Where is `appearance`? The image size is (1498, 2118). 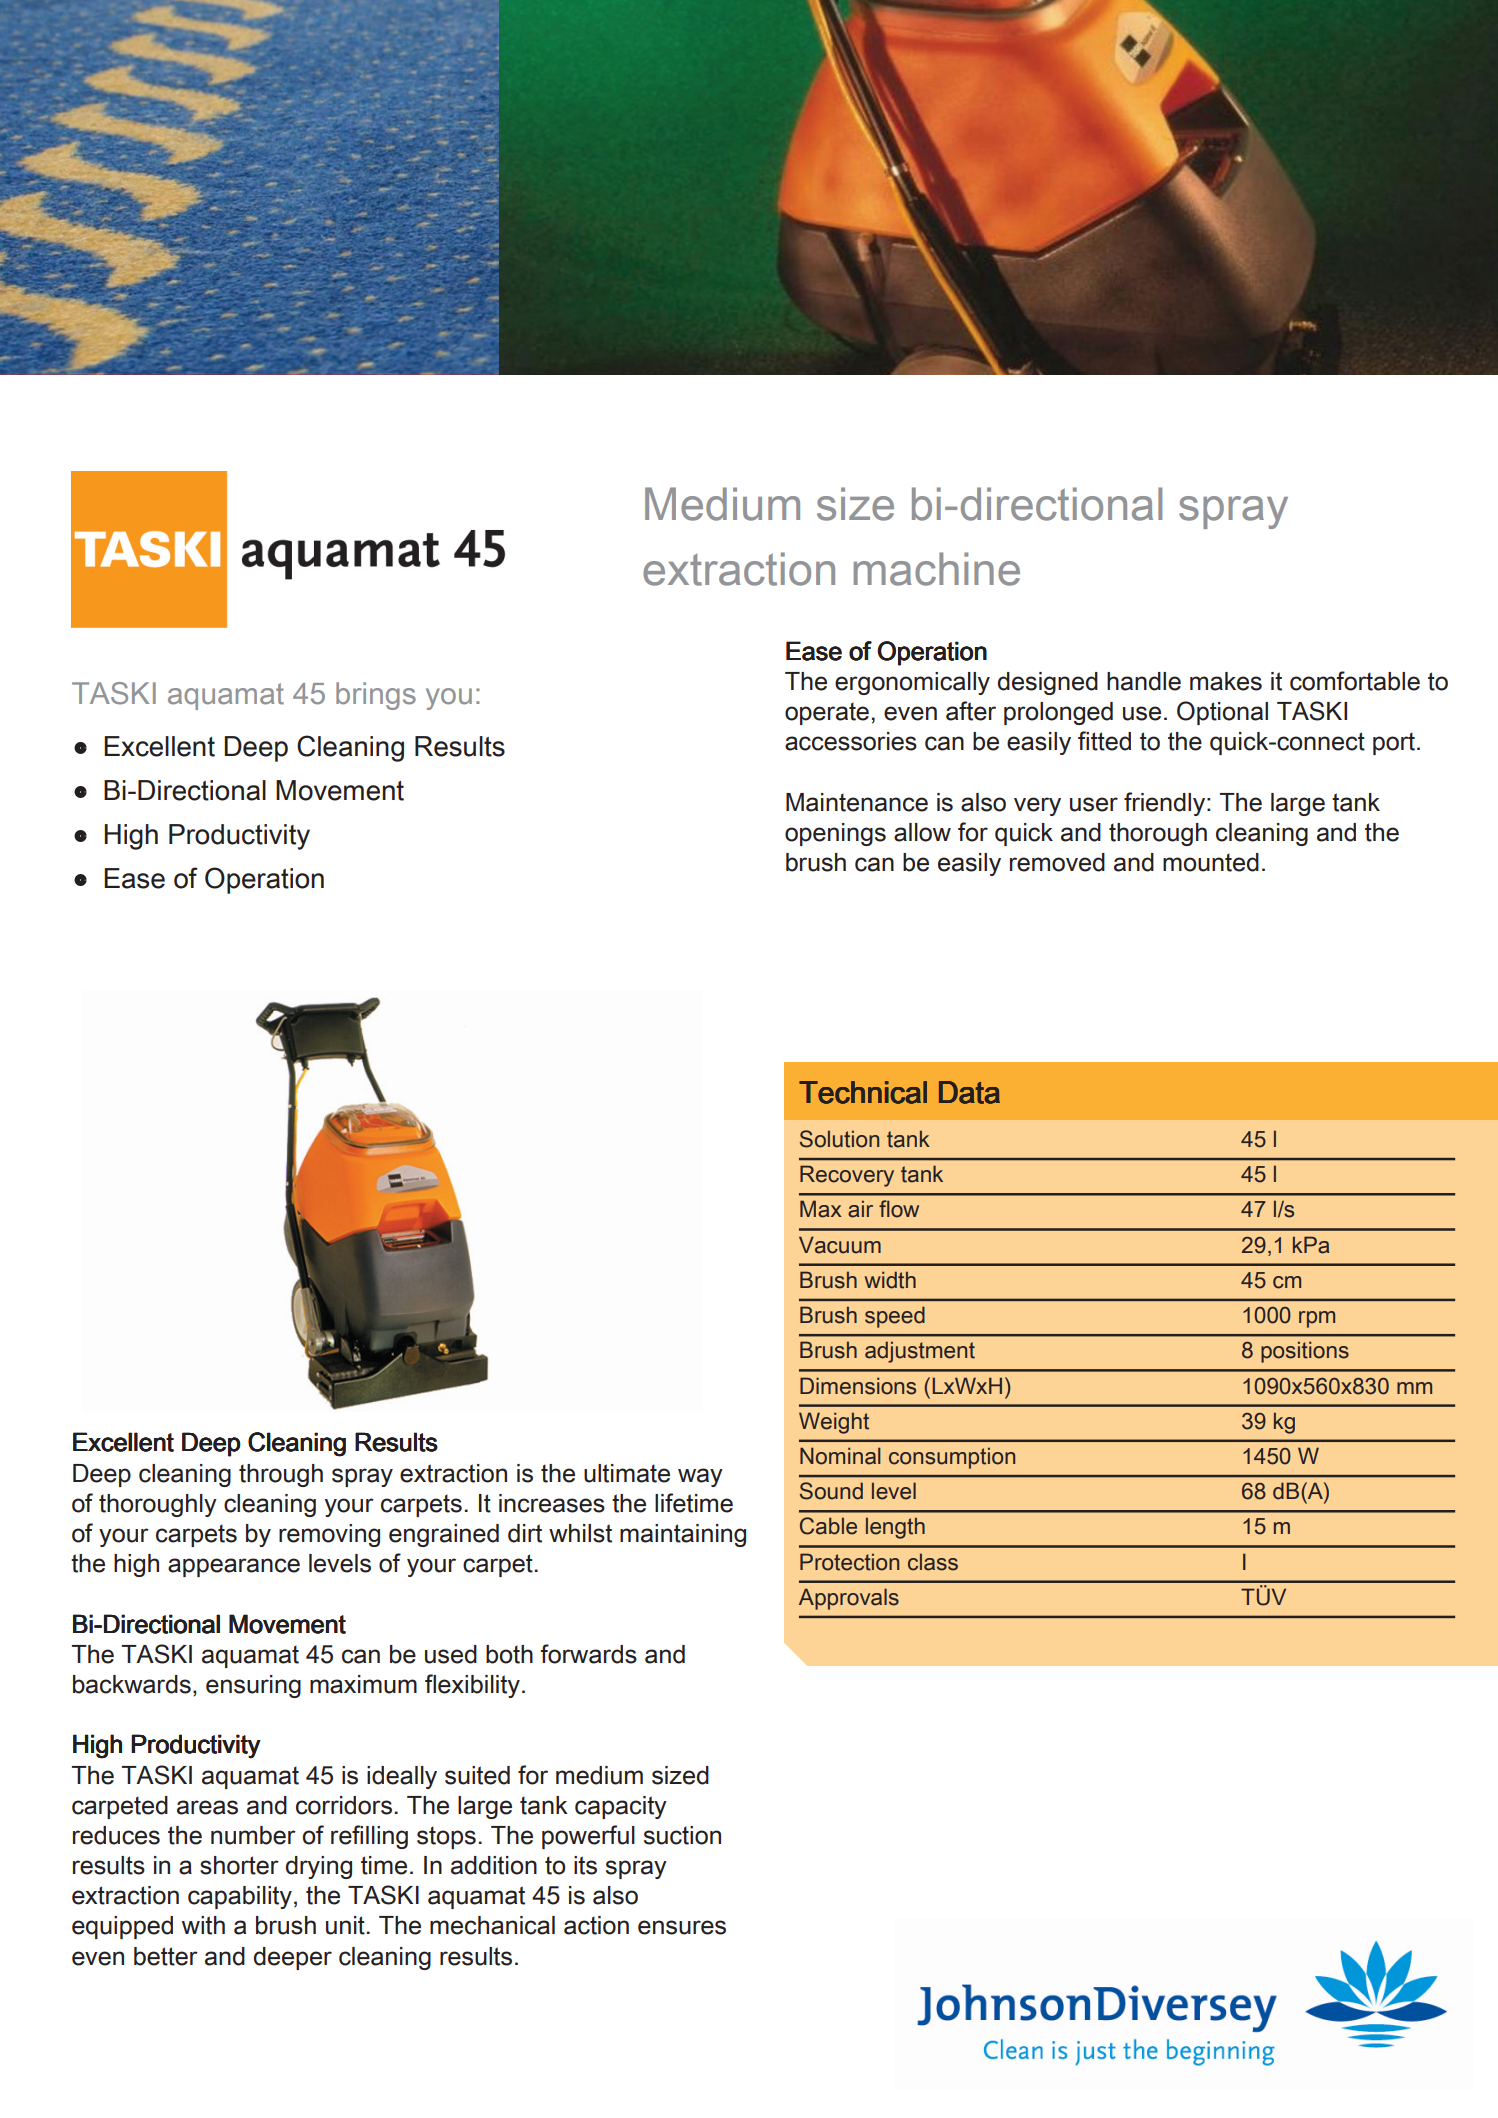 appearance is located at coordinates (234, 1567).
